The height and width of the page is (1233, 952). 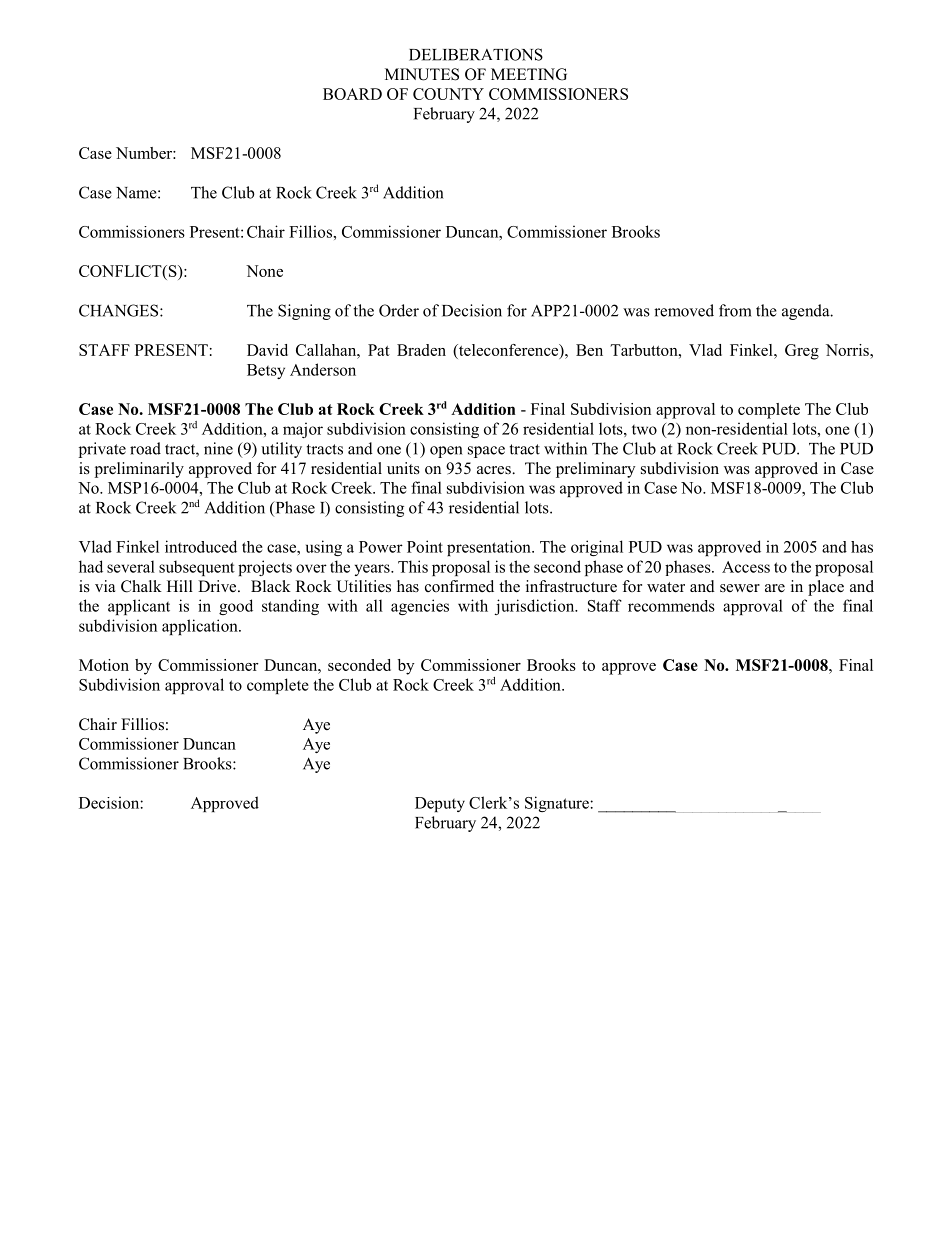 I want to click on David, so click(x=267, y=350).
